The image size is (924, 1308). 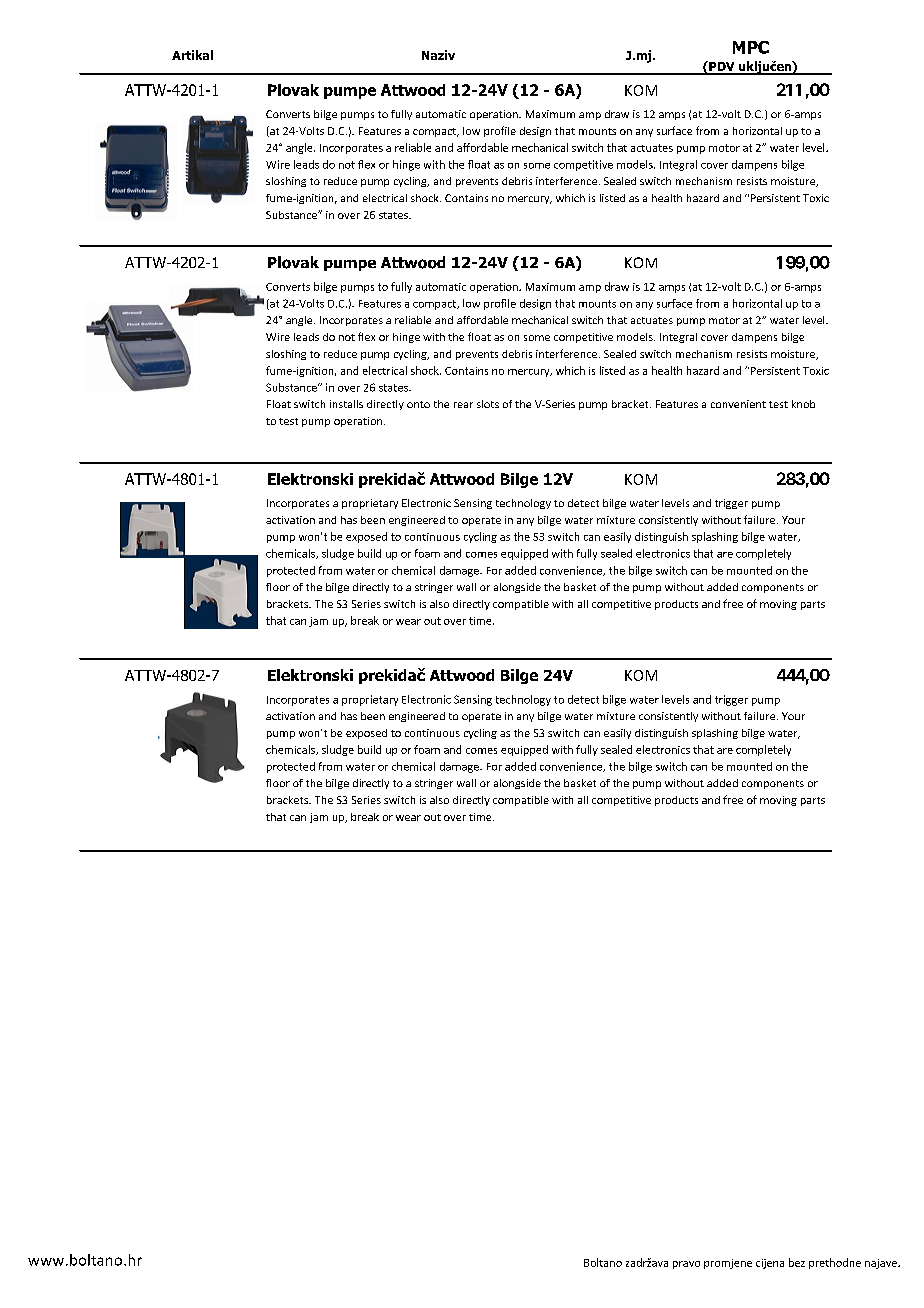 What do you see at coordinates (797, 1262) in the image?
I see `bez` at bounding box center [797, 1262].
